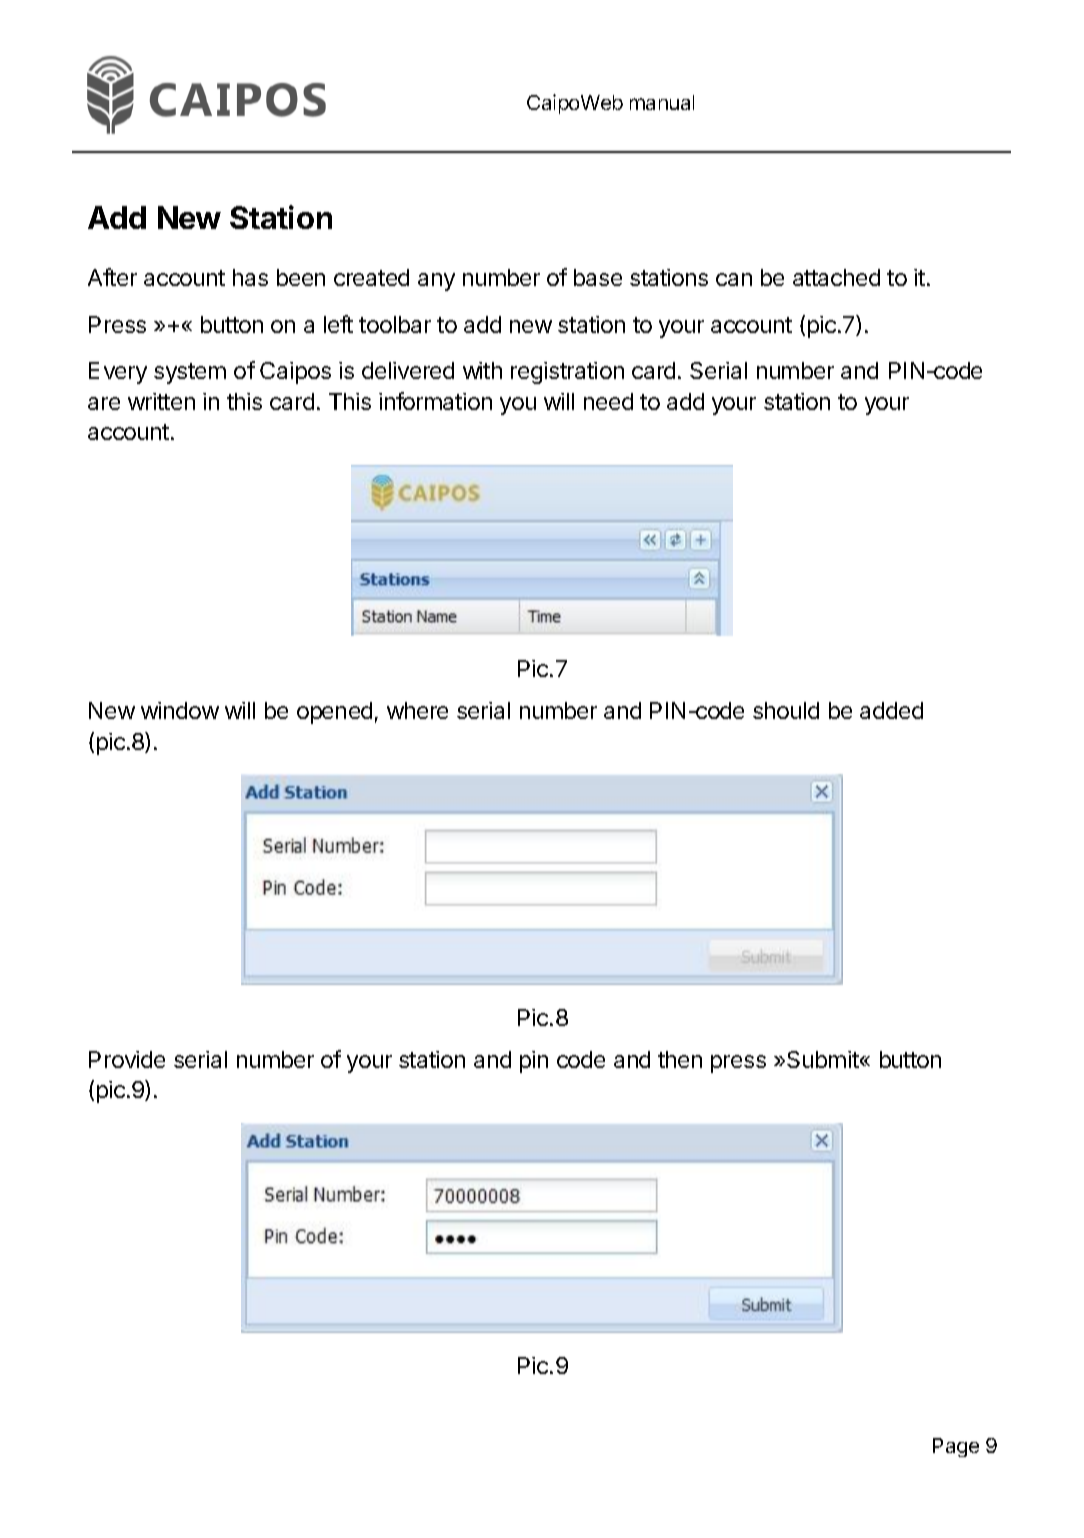  Describe the element at coordinates (567, 373) in the image. I see `registration` at that location.
